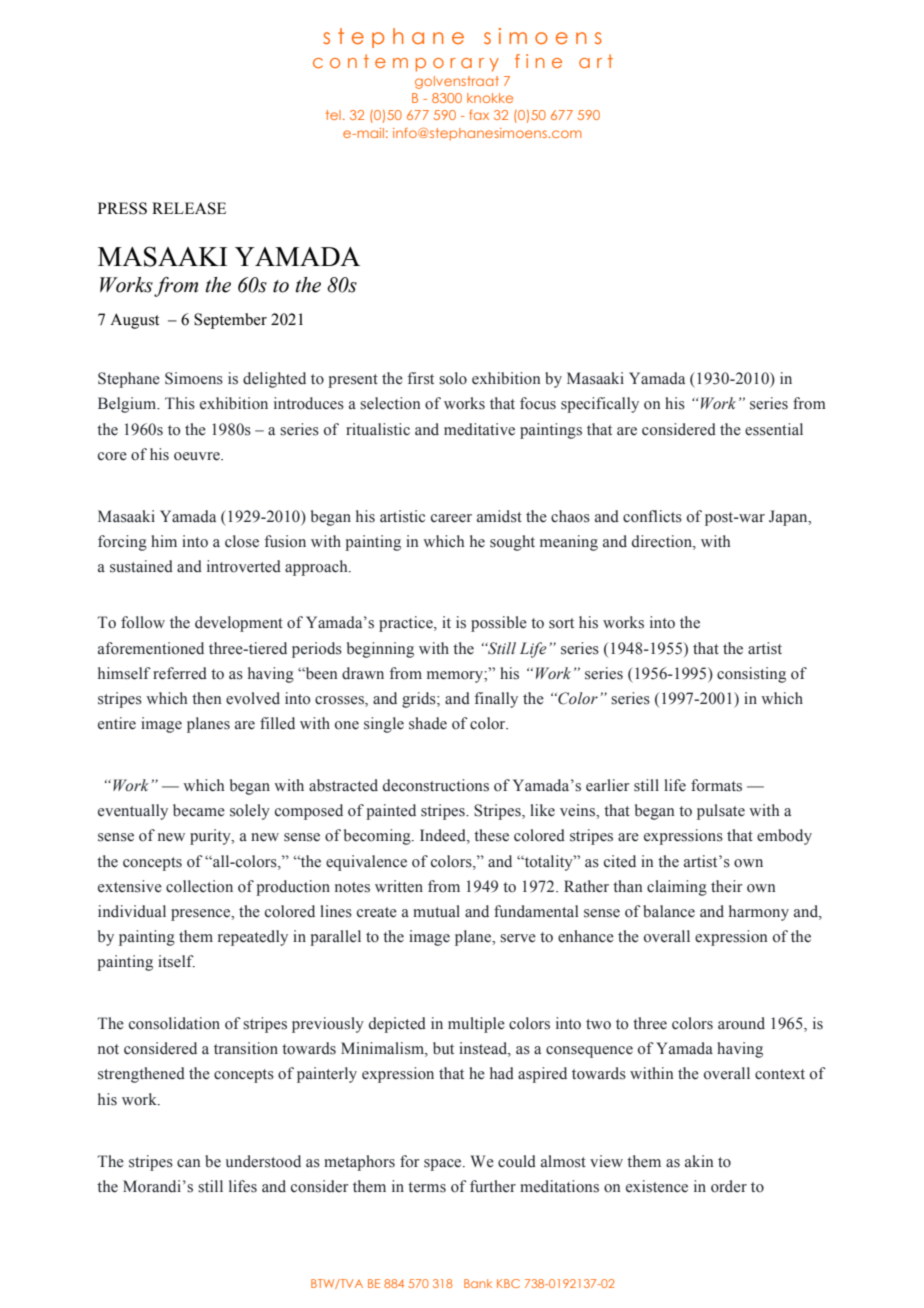  Describe the element at coordinates (751, 675) in the page. I see `consisting` at that location.
